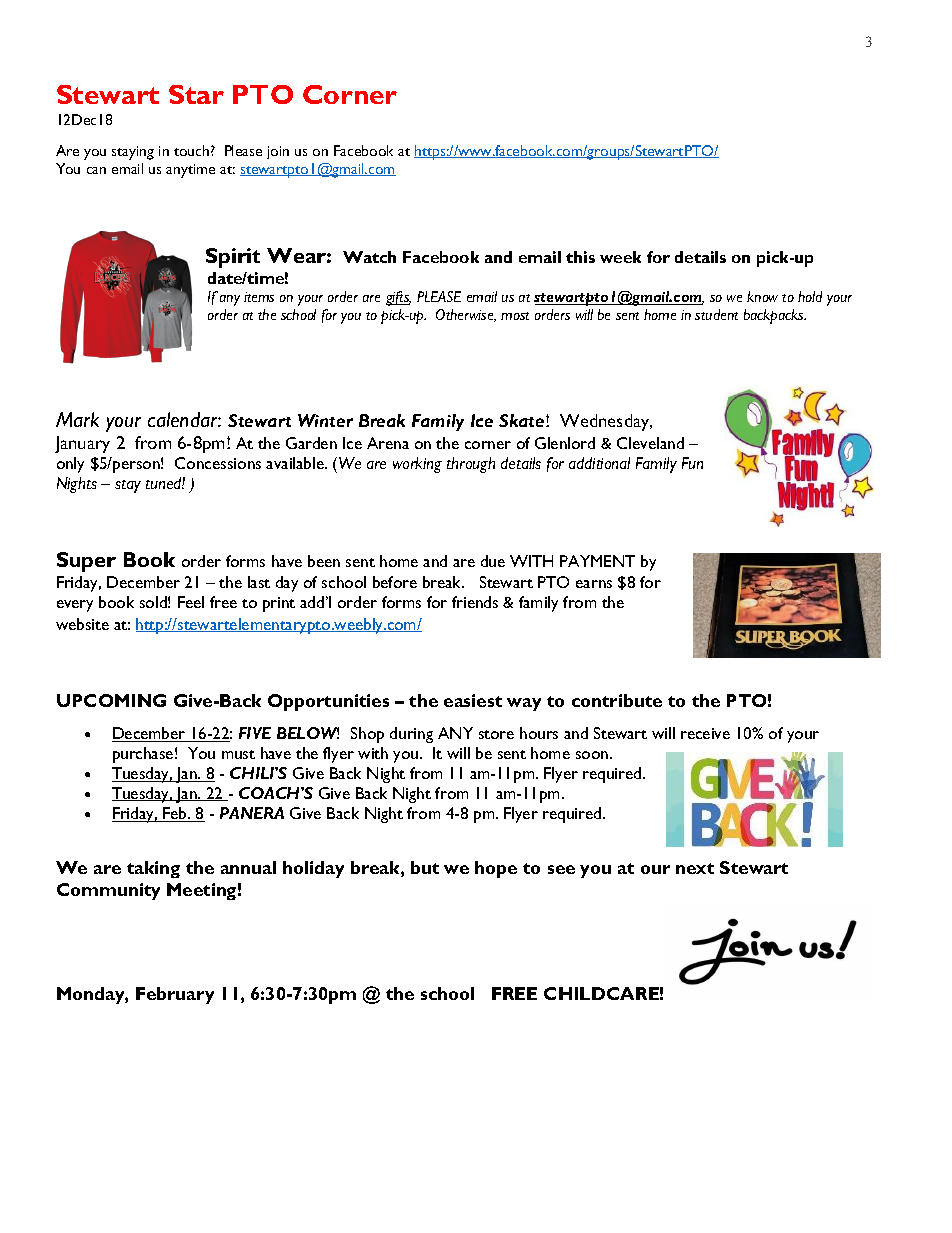  Describe the element at coordinates (496, 869) in the screenshot. I see `hope` at that location.
